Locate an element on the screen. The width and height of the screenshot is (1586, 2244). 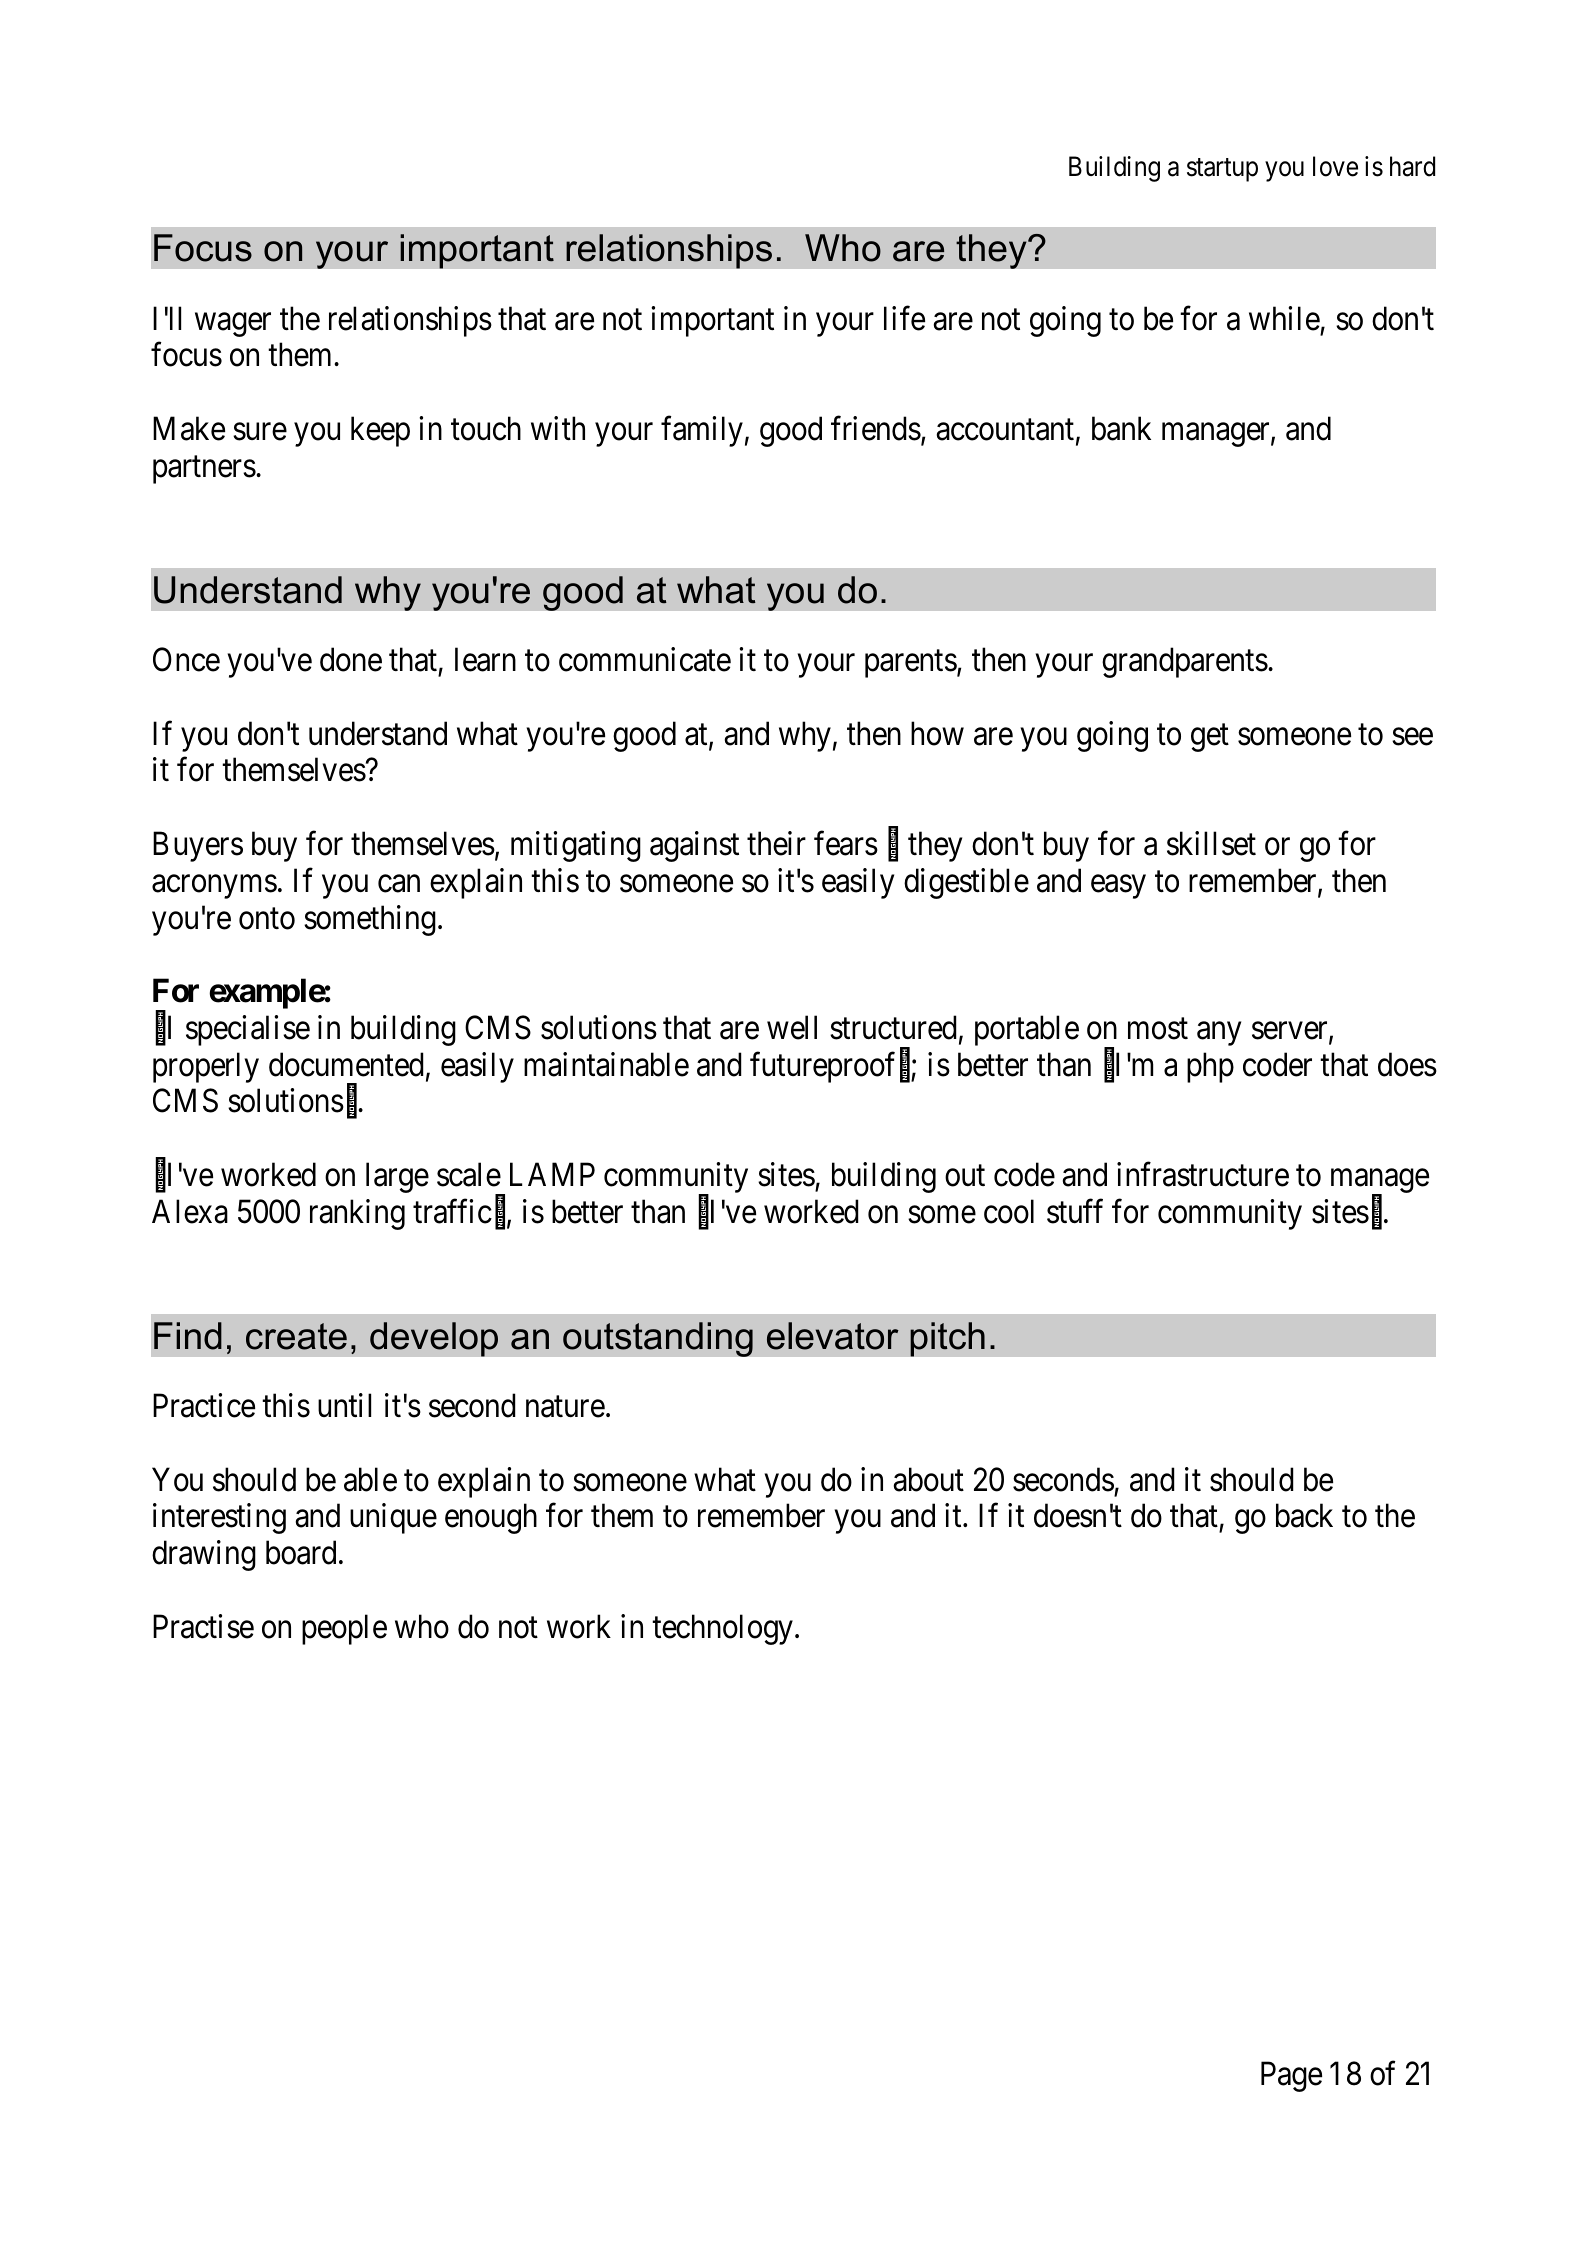
Page is located at coordinates (1291, 2077).
